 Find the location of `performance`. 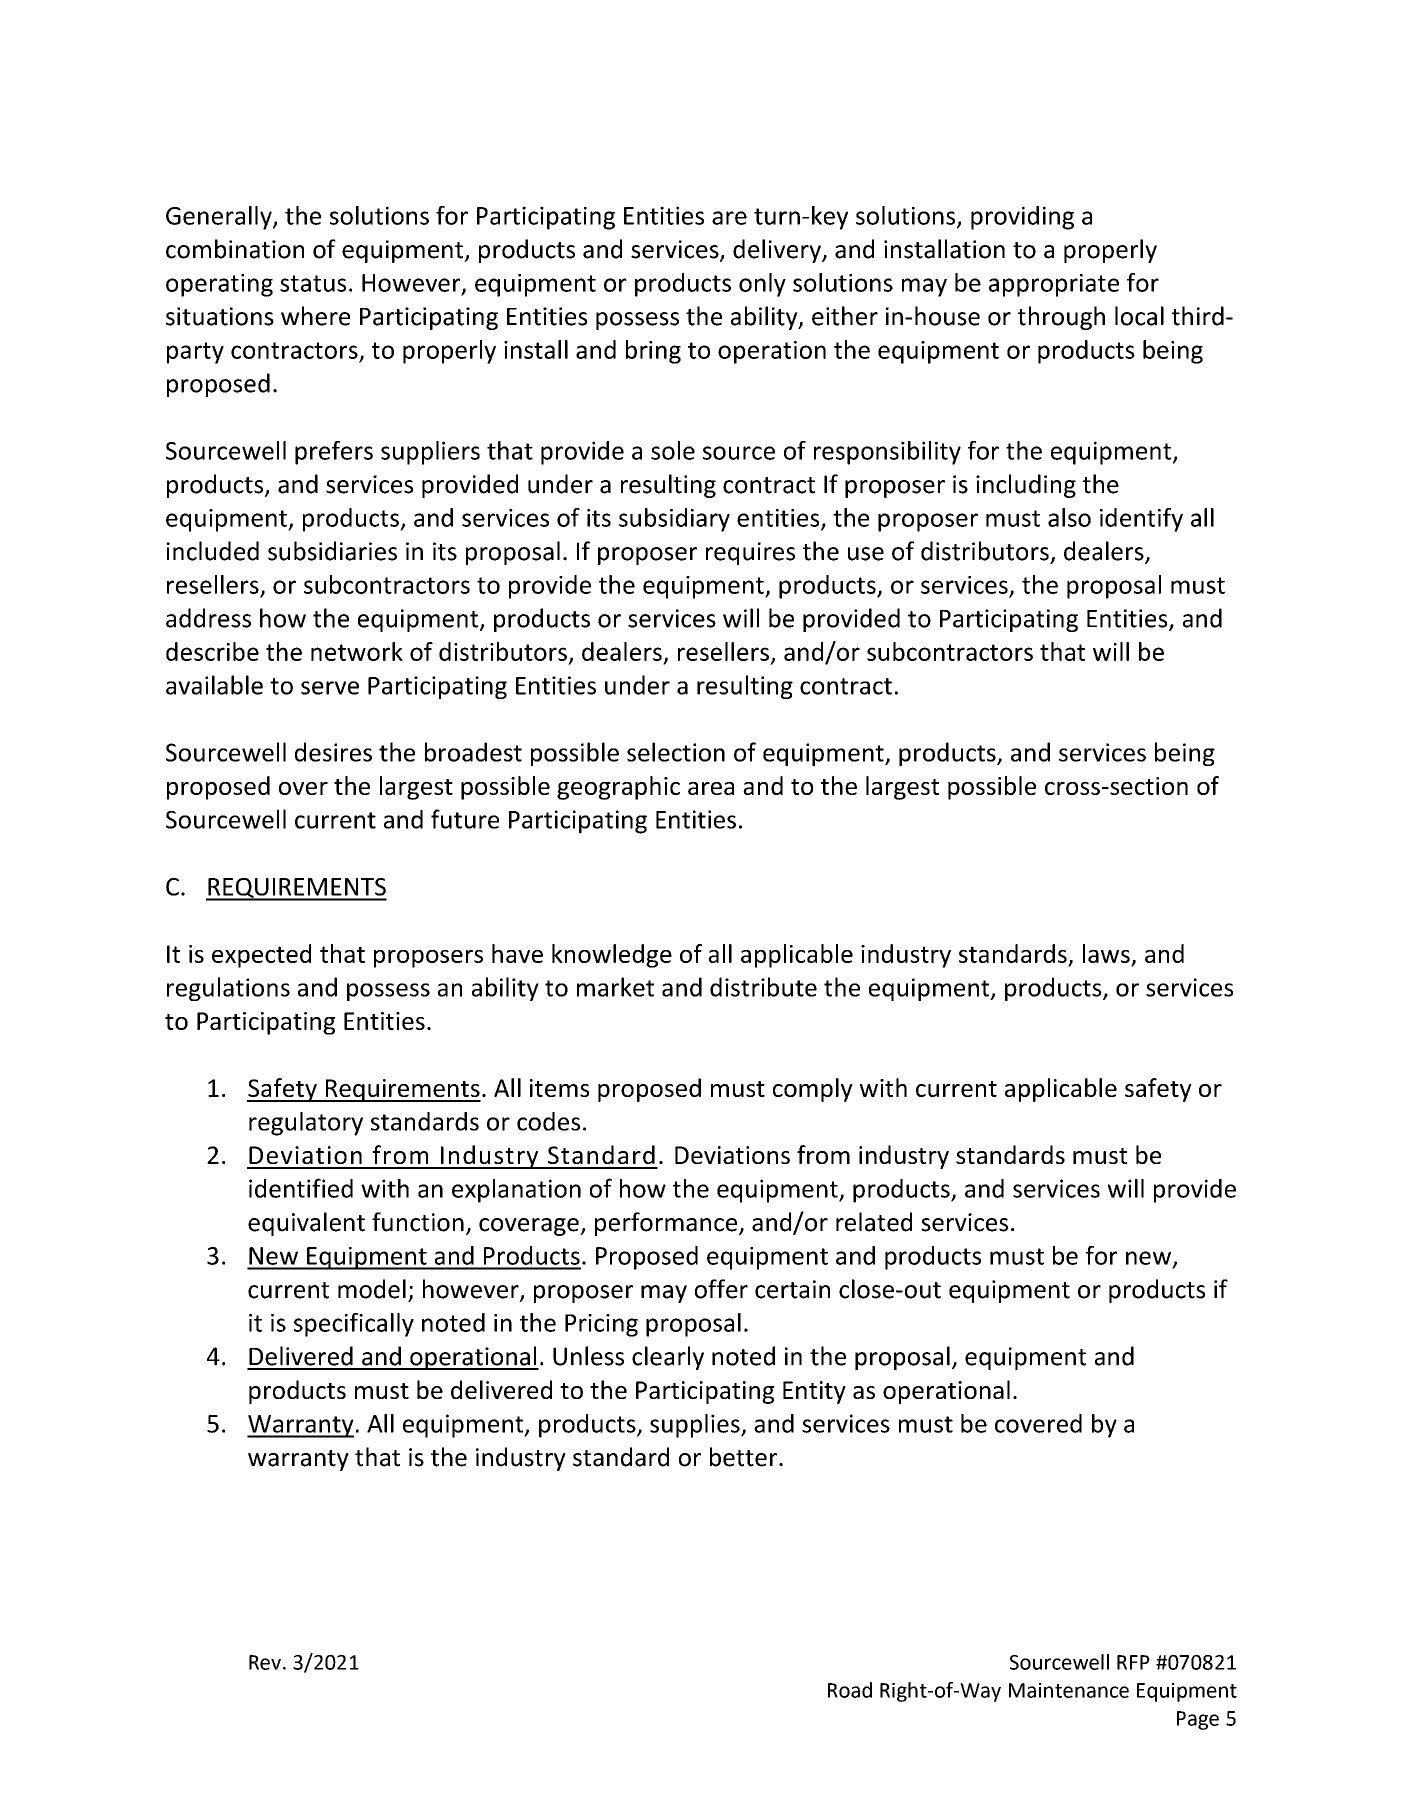

performance is located at coordinates (666, 1224).
